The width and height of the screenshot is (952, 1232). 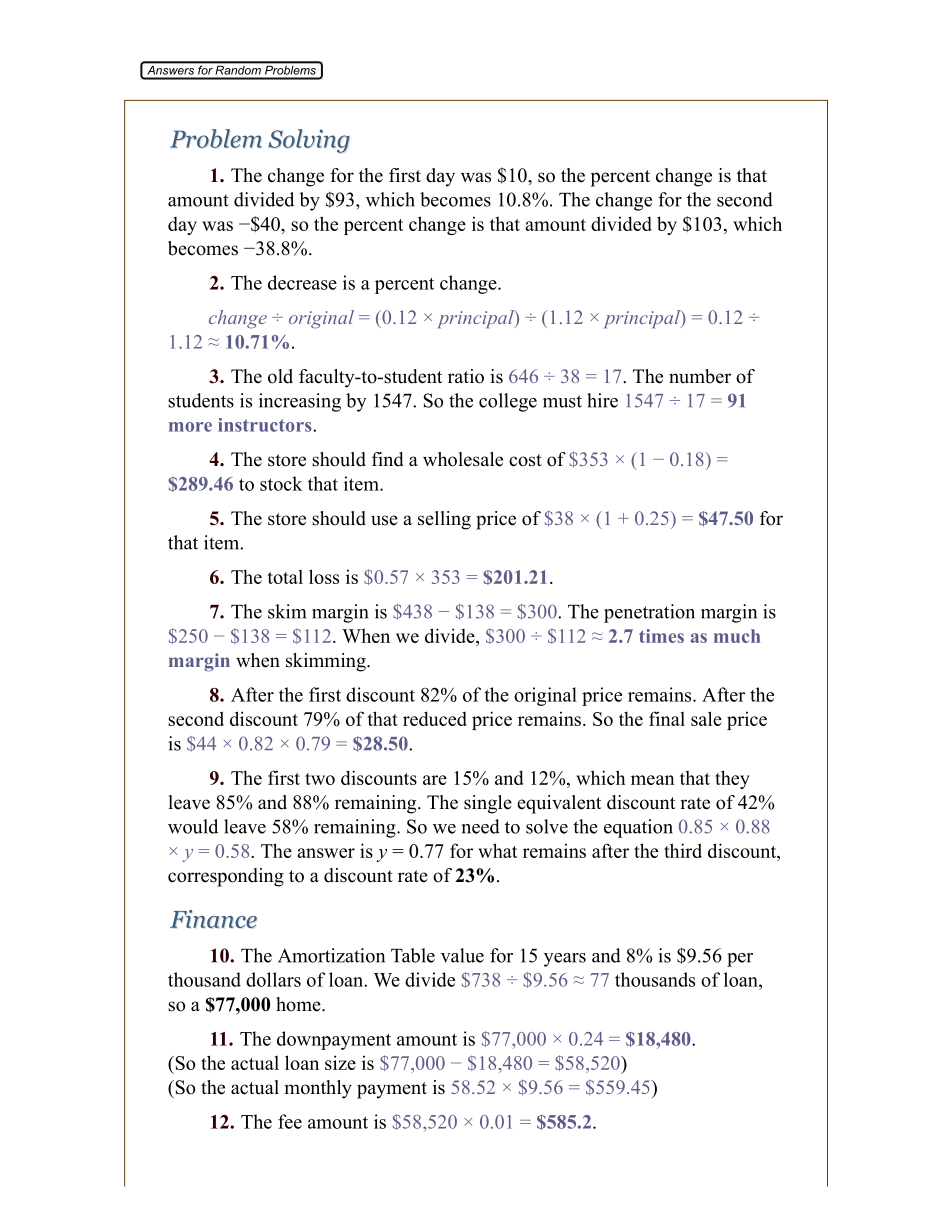 What do you see at coordinates (565, 960) in the screenshot?
I see `years` at bounding box center [565, 960].
